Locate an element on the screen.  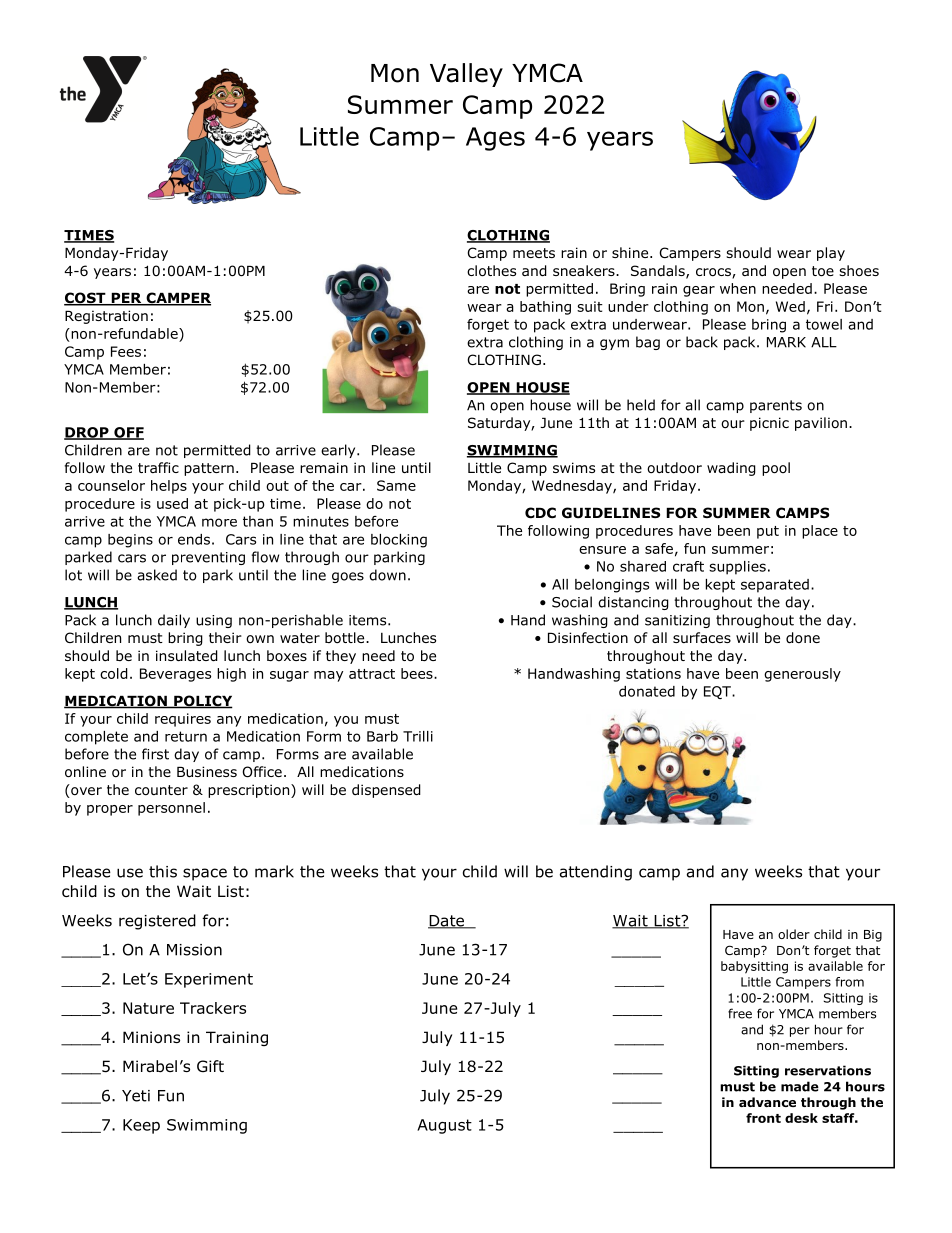
Yeti is located at coordinates (136, 1096).
